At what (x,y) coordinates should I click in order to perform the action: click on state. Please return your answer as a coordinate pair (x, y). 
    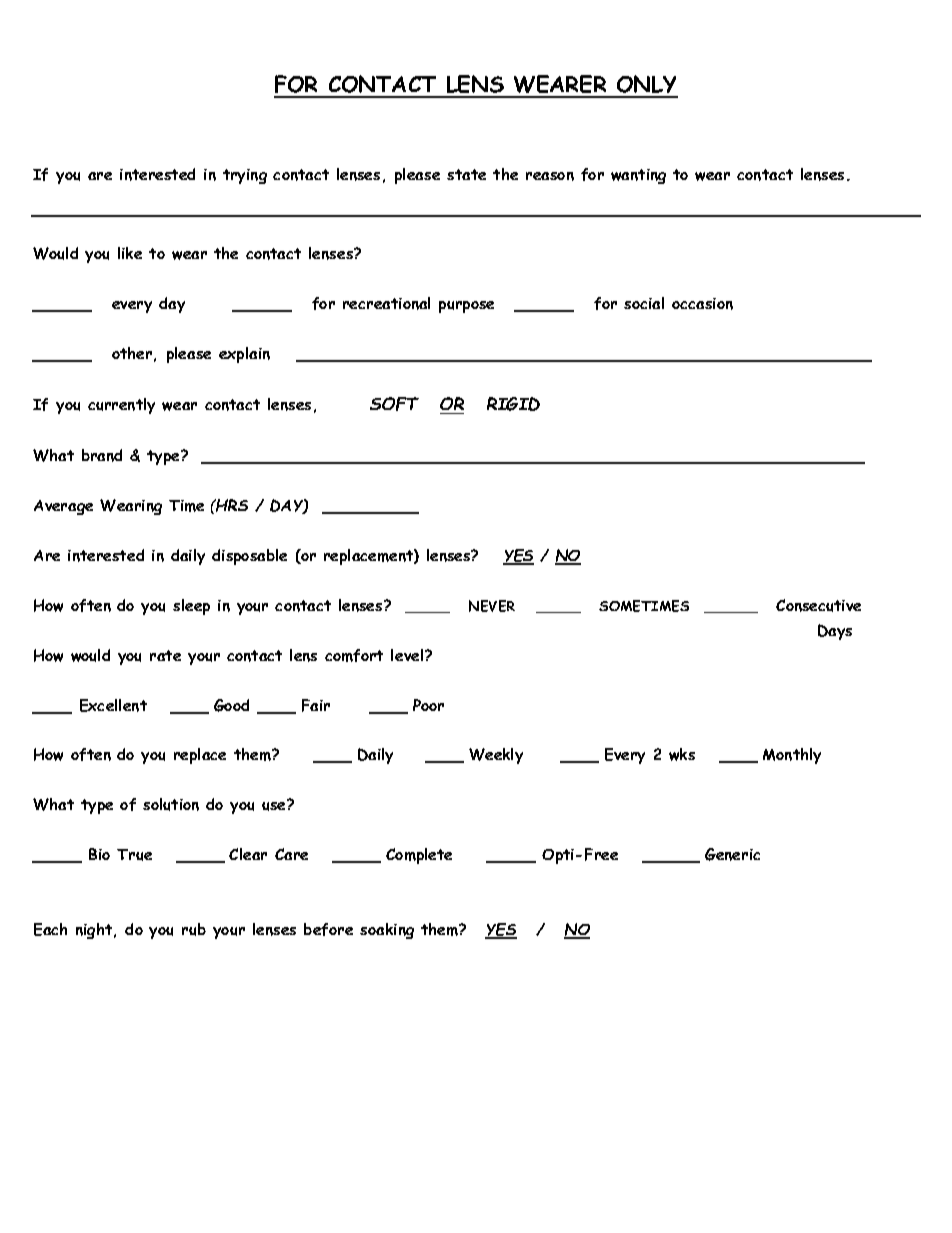
    Looking at the image, I should click on (466, 174).
